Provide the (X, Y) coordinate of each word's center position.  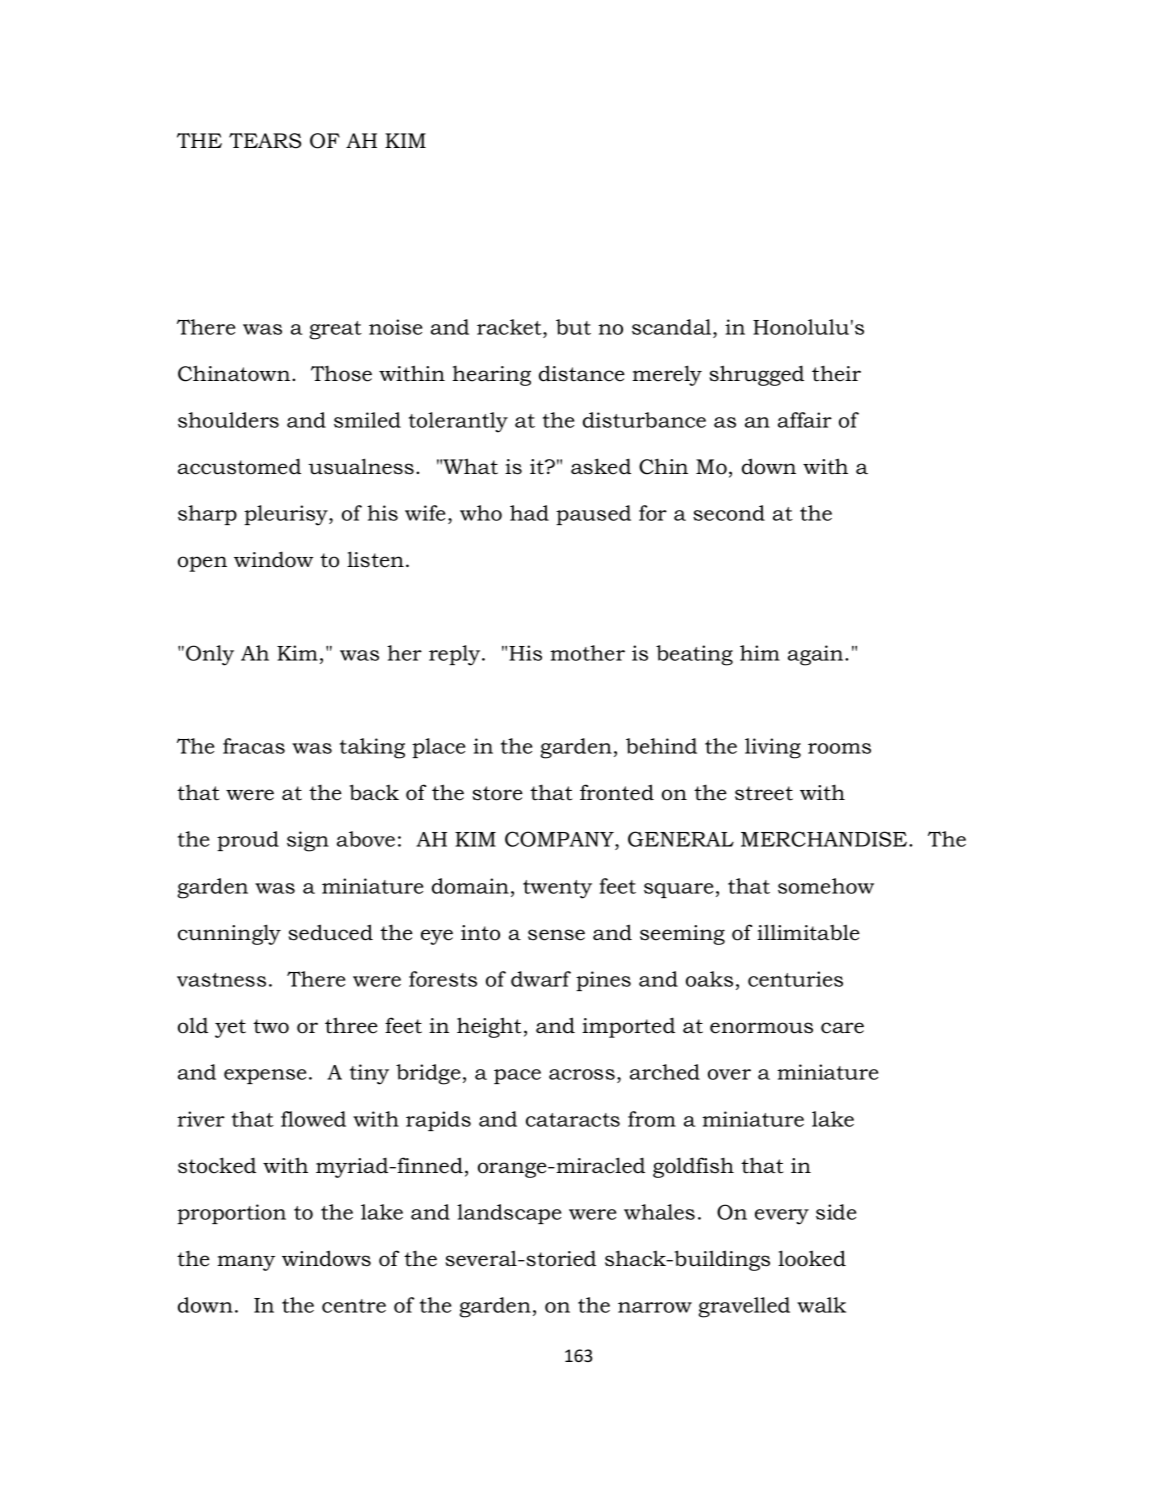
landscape (509, 1214)
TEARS (265, 141)
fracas (254, 746)
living (773, 748)
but (573, 327)
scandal (673, 327)
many (246, 1263)
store (497, 793)
